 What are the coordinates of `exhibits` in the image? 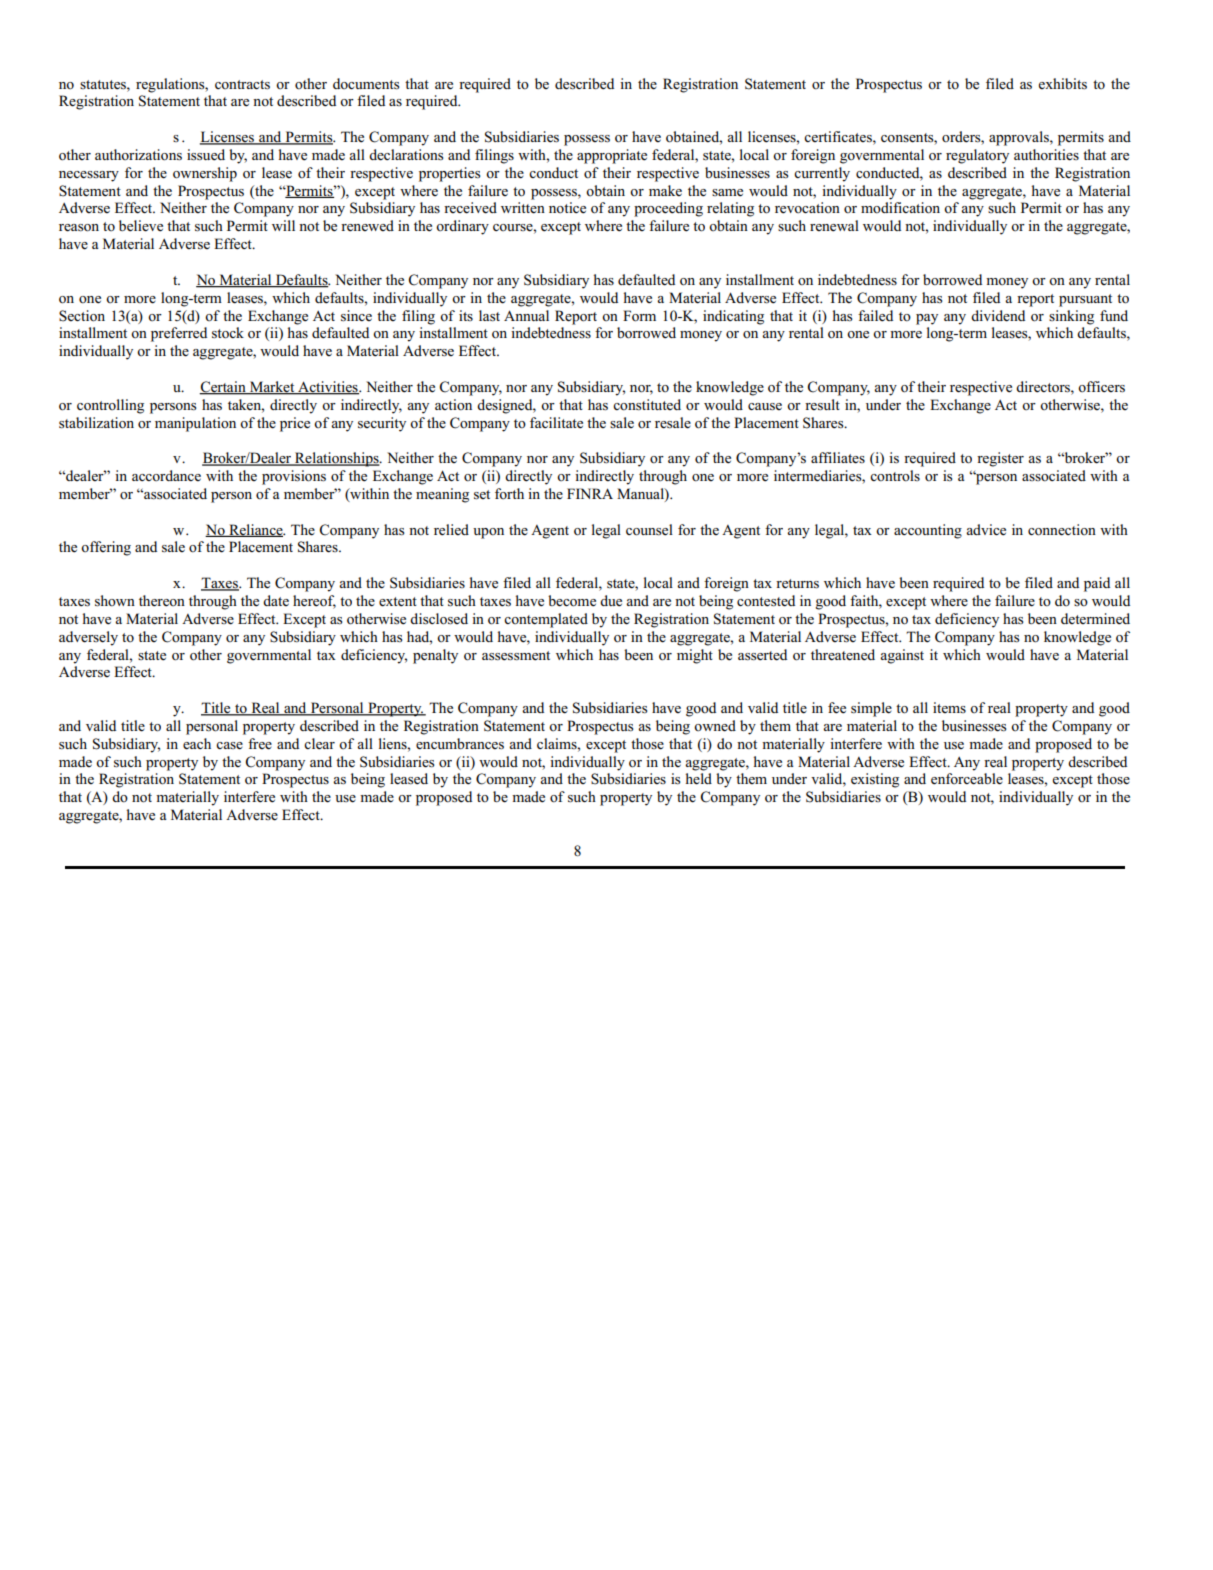 It's located at (1063, 84).
